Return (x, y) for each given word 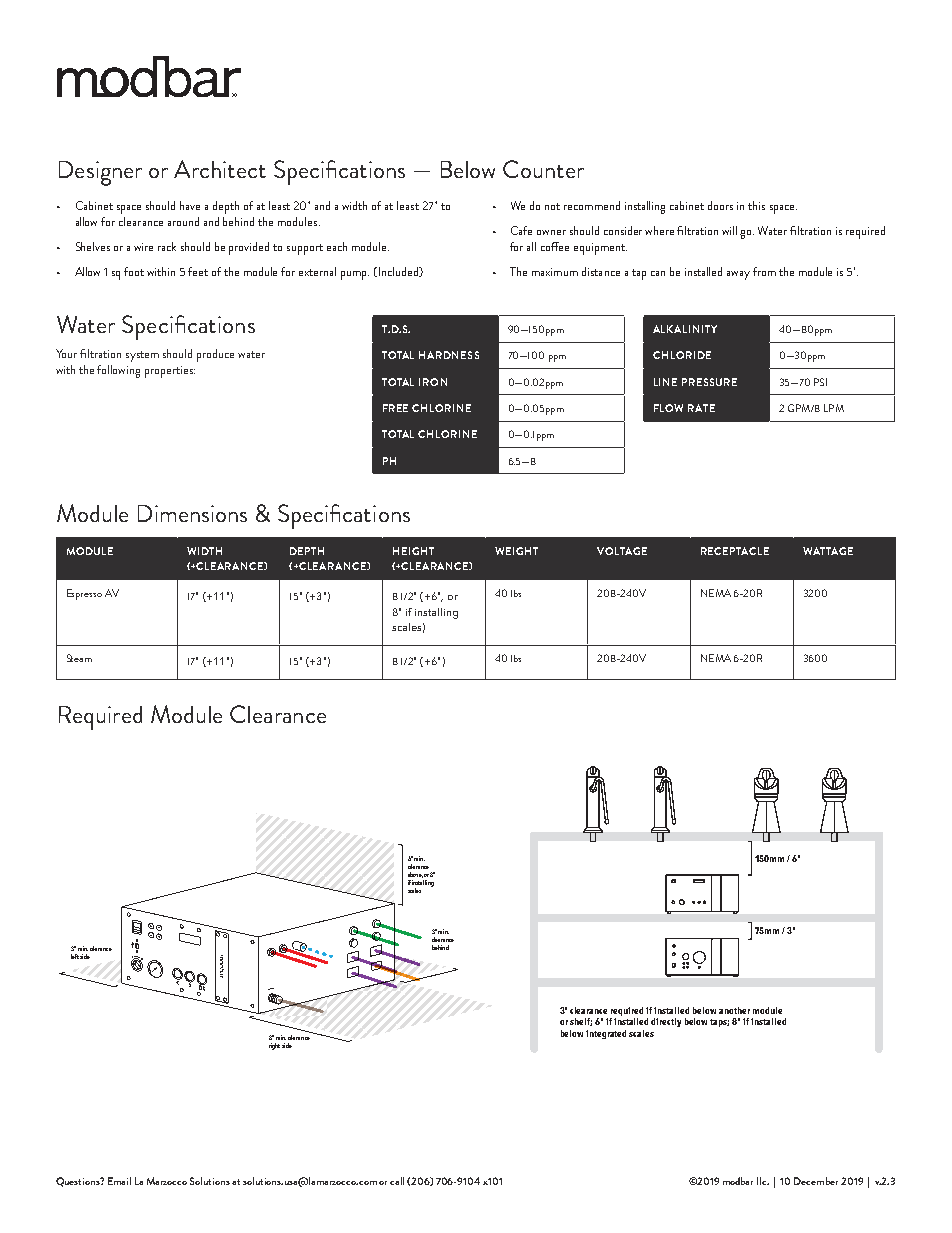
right (274, 1046)
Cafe (521, 230)
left (75, 956)
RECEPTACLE (735, 551)
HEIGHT (413, 551)
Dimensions (192, 513)
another (734, 1010)
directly (666, 1022)
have (190, 205)
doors (720, 205)
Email (119, 1181)
